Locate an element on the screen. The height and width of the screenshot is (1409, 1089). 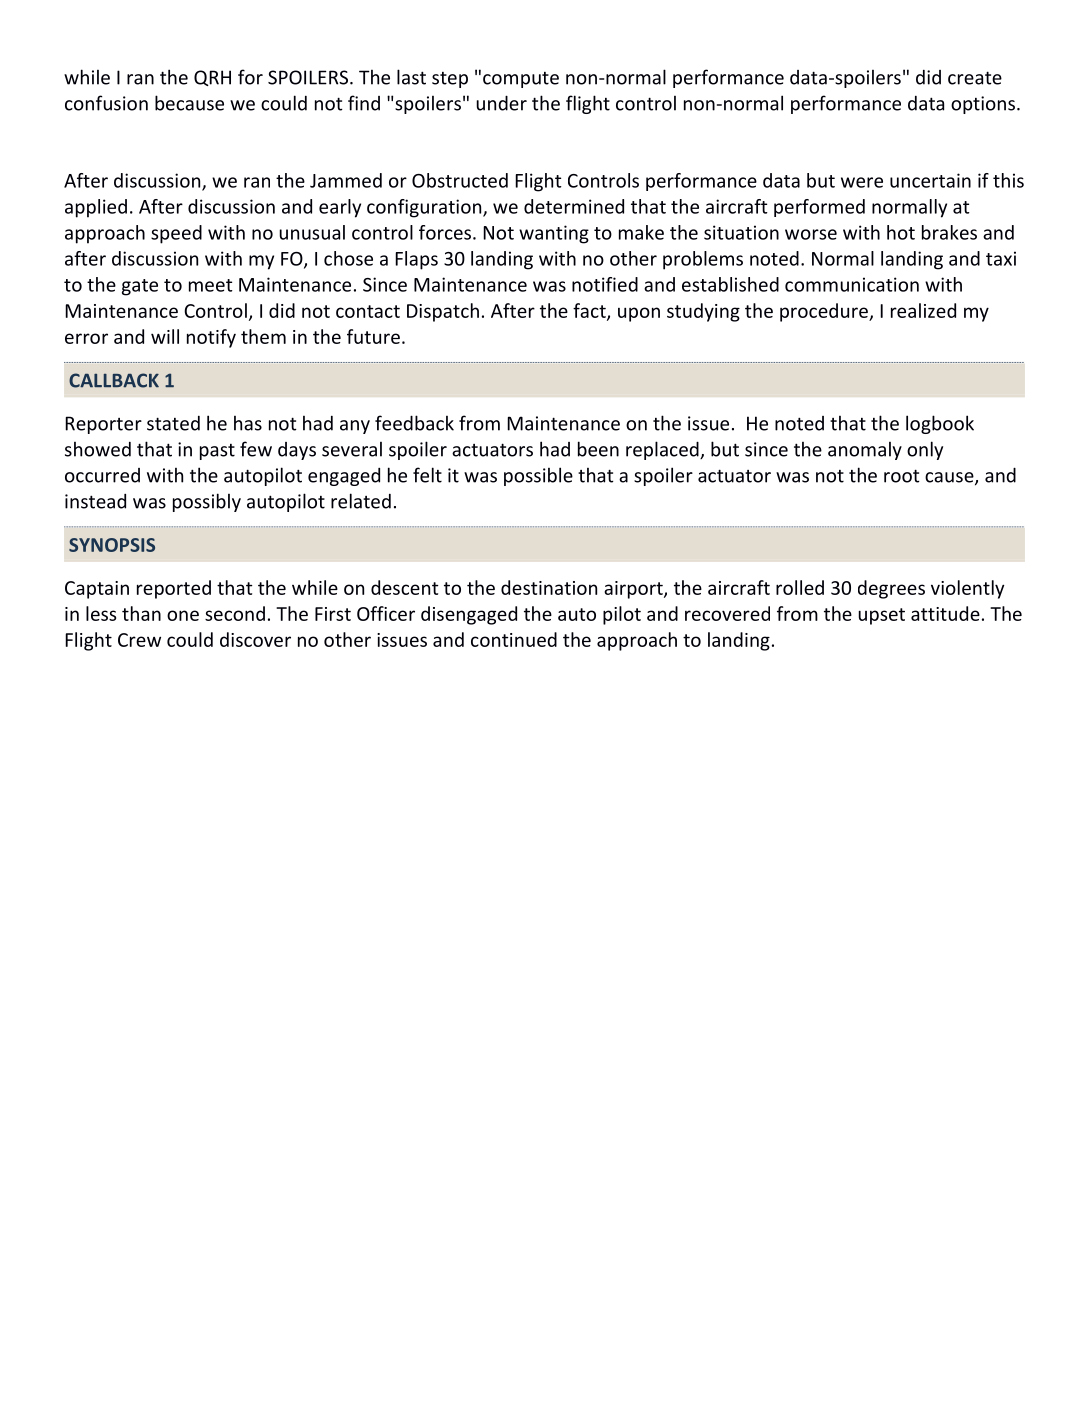
realized is located at coordinates (923, 310).
